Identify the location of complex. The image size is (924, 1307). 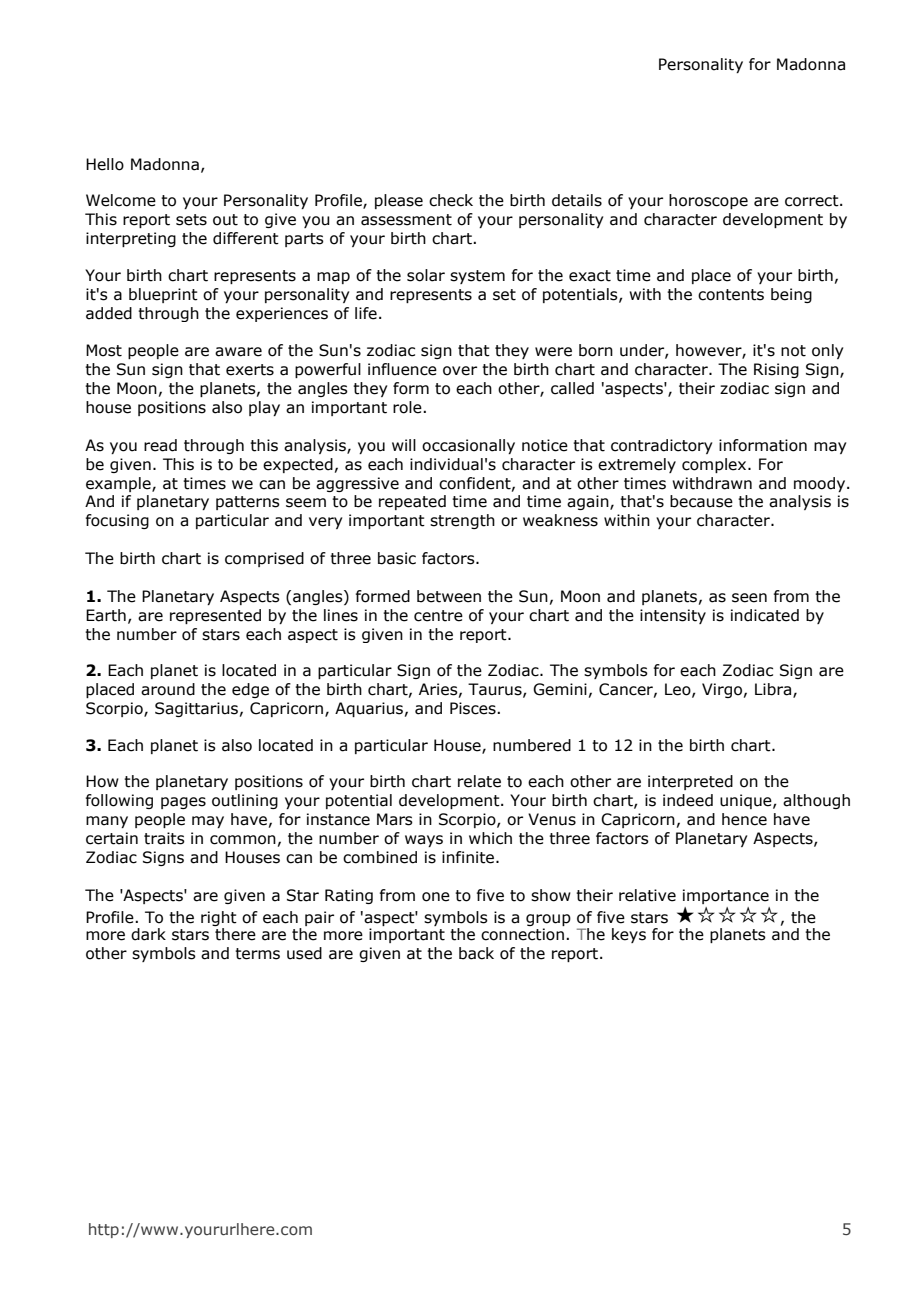
(715, 465).
